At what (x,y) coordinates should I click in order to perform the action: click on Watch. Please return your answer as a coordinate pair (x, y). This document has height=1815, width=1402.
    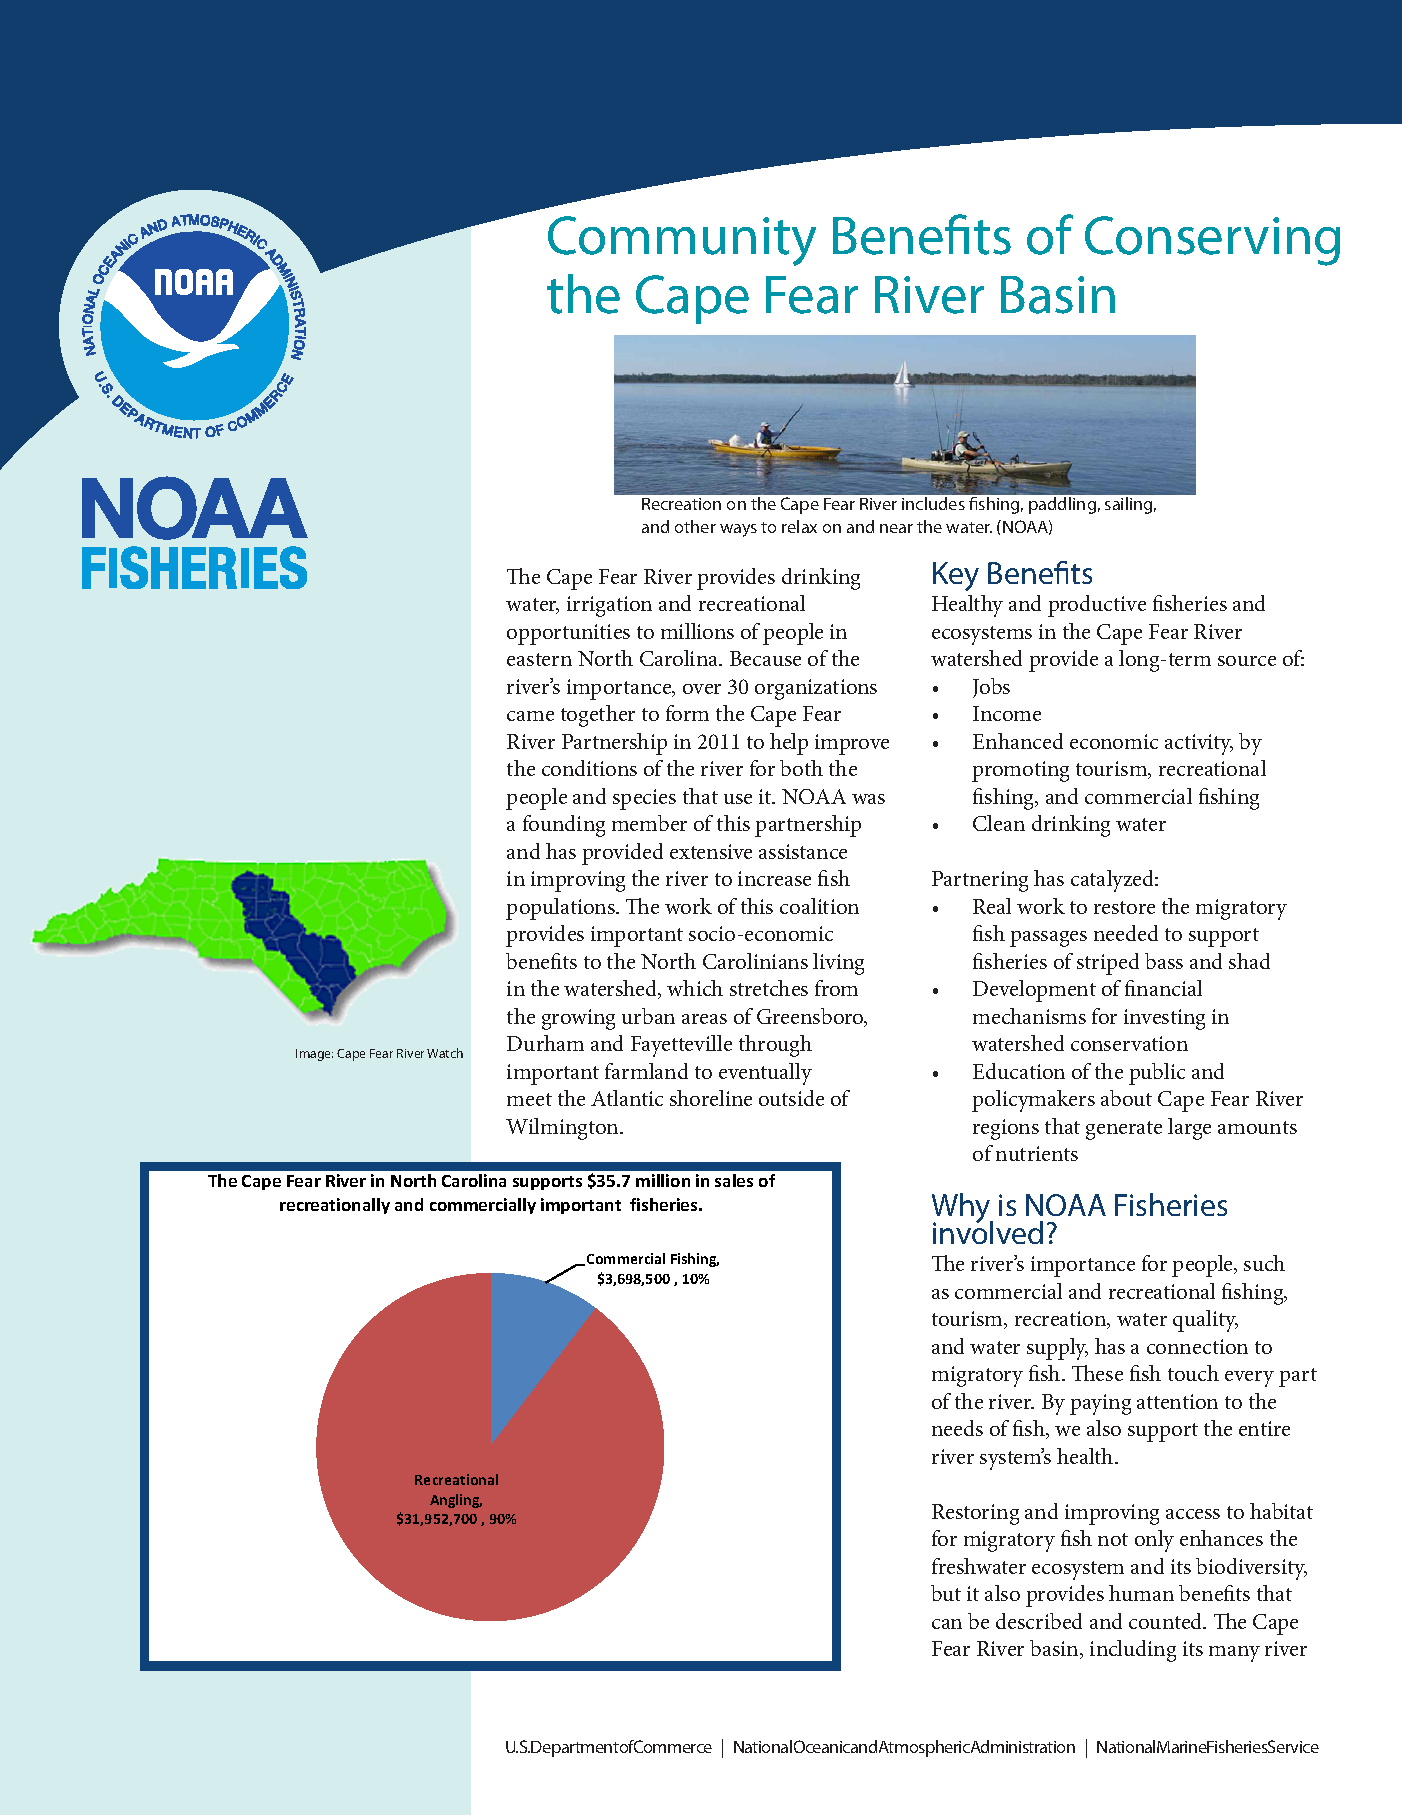
    Looking at the image, I should click on (445, 1053).
